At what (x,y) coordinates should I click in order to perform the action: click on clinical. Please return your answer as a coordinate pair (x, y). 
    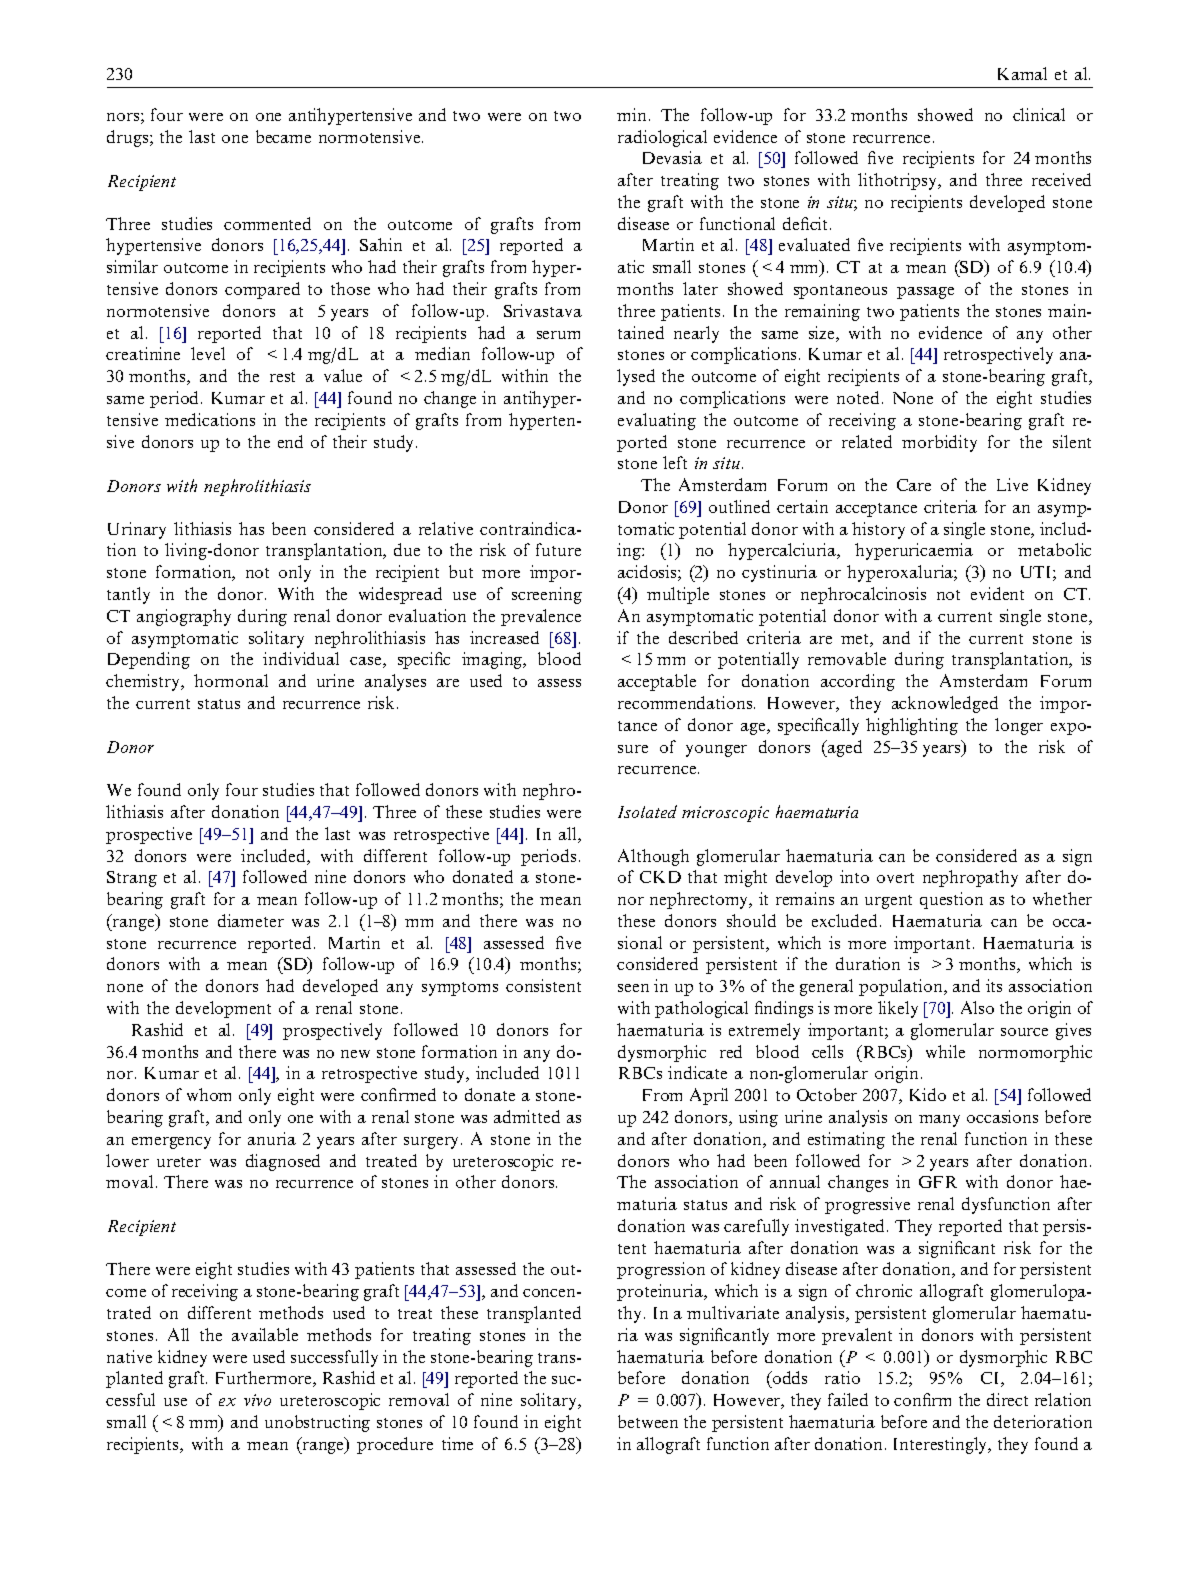
    Looking at the image, I should click on (1039, 114).
